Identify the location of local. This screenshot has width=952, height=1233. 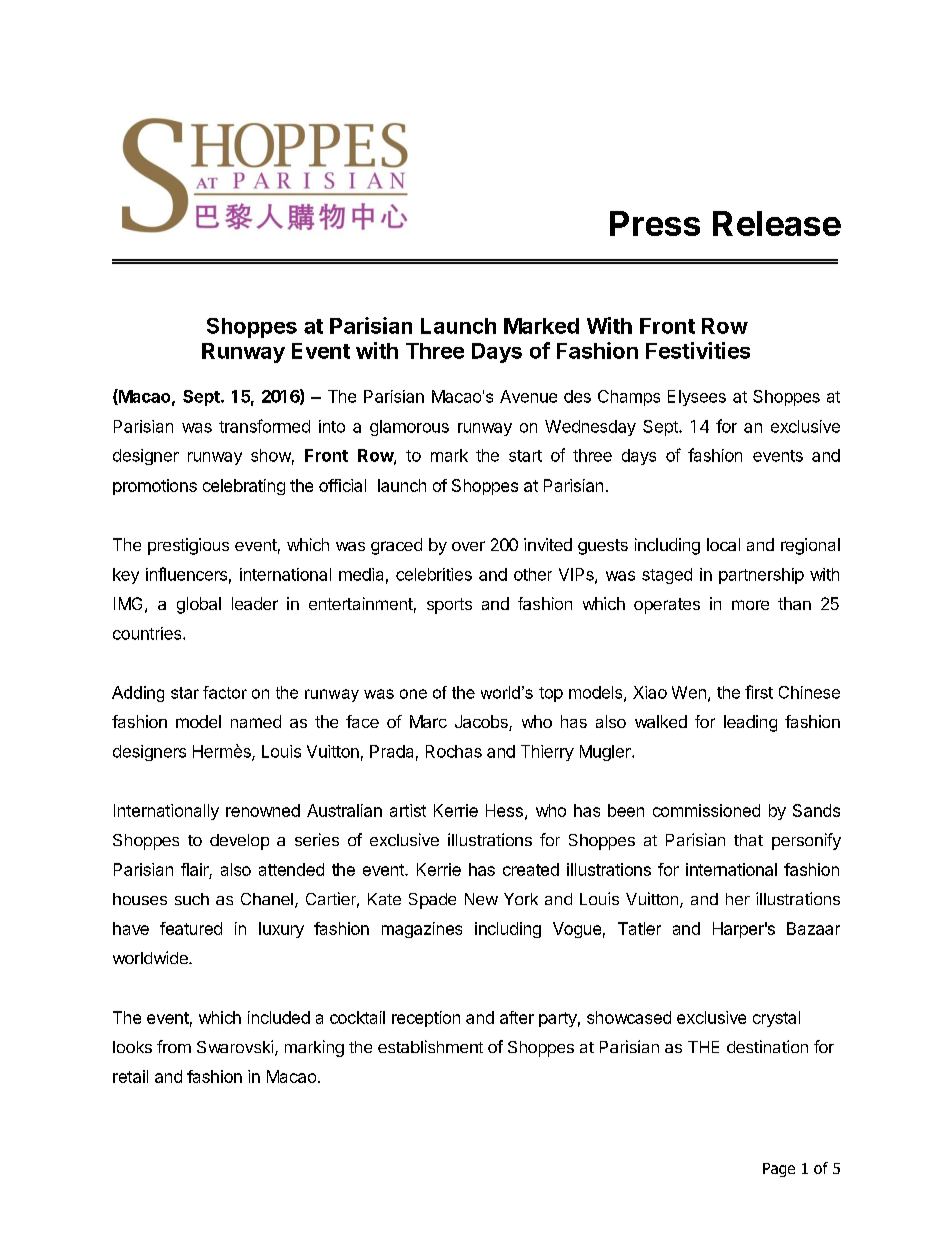
(723, 544).
